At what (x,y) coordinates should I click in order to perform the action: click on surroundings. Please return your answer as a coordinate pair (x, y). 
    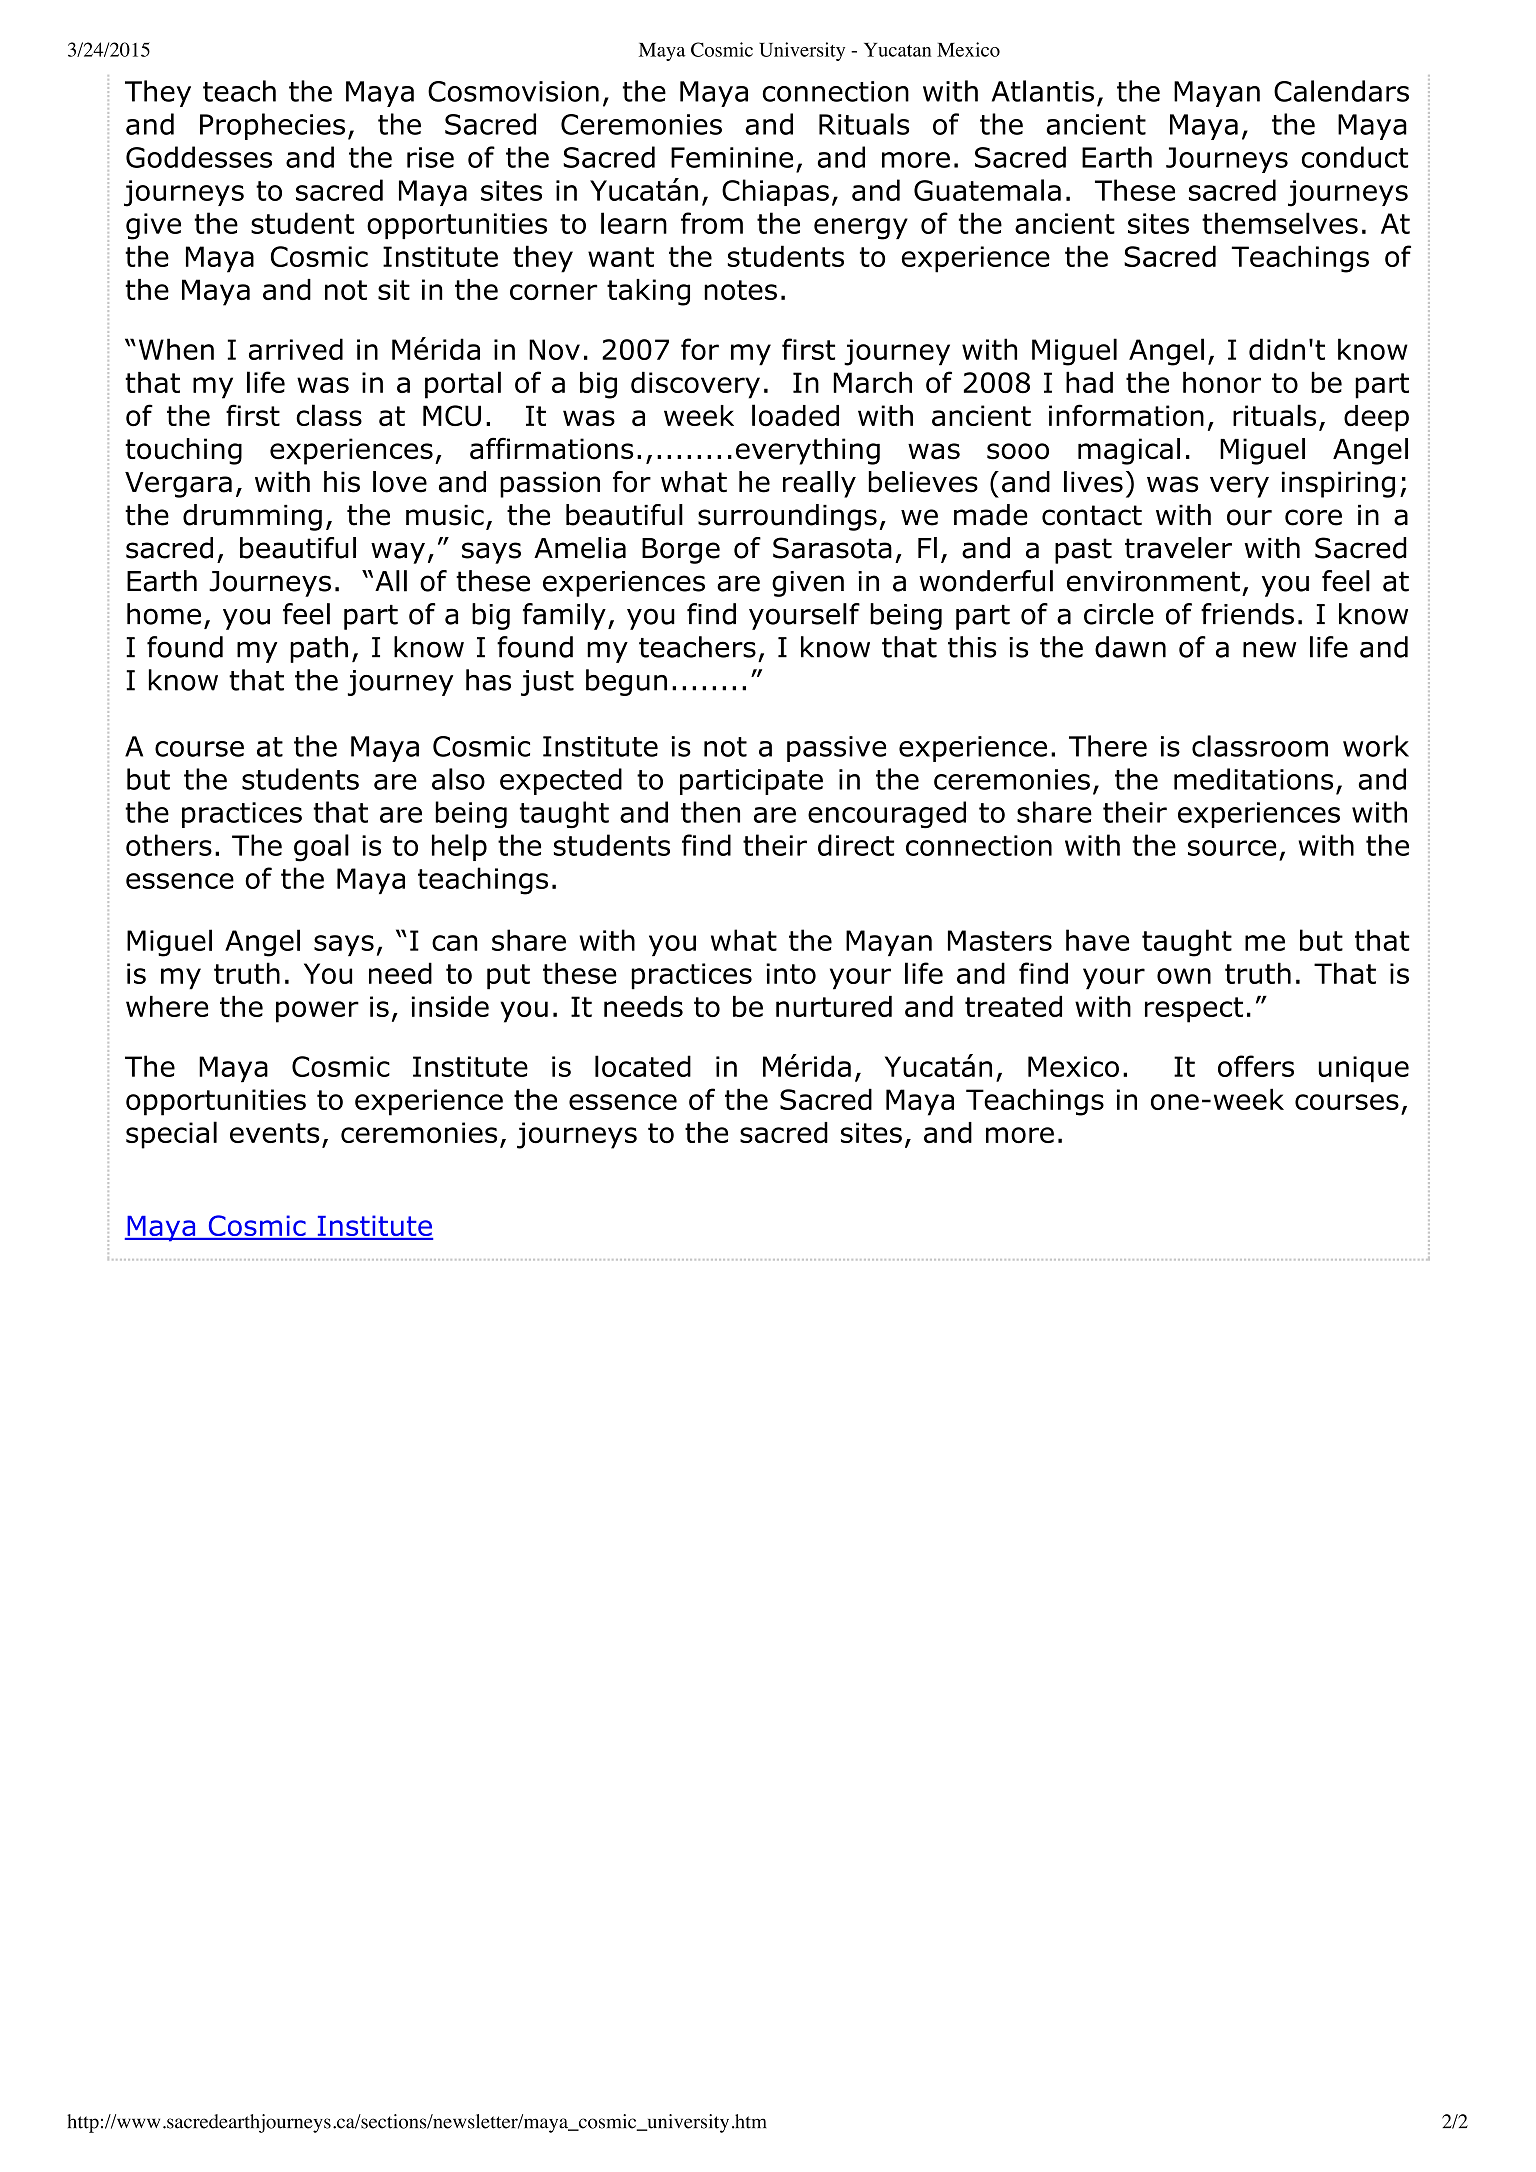
    Looking at the image, I should click on (787, 517).
